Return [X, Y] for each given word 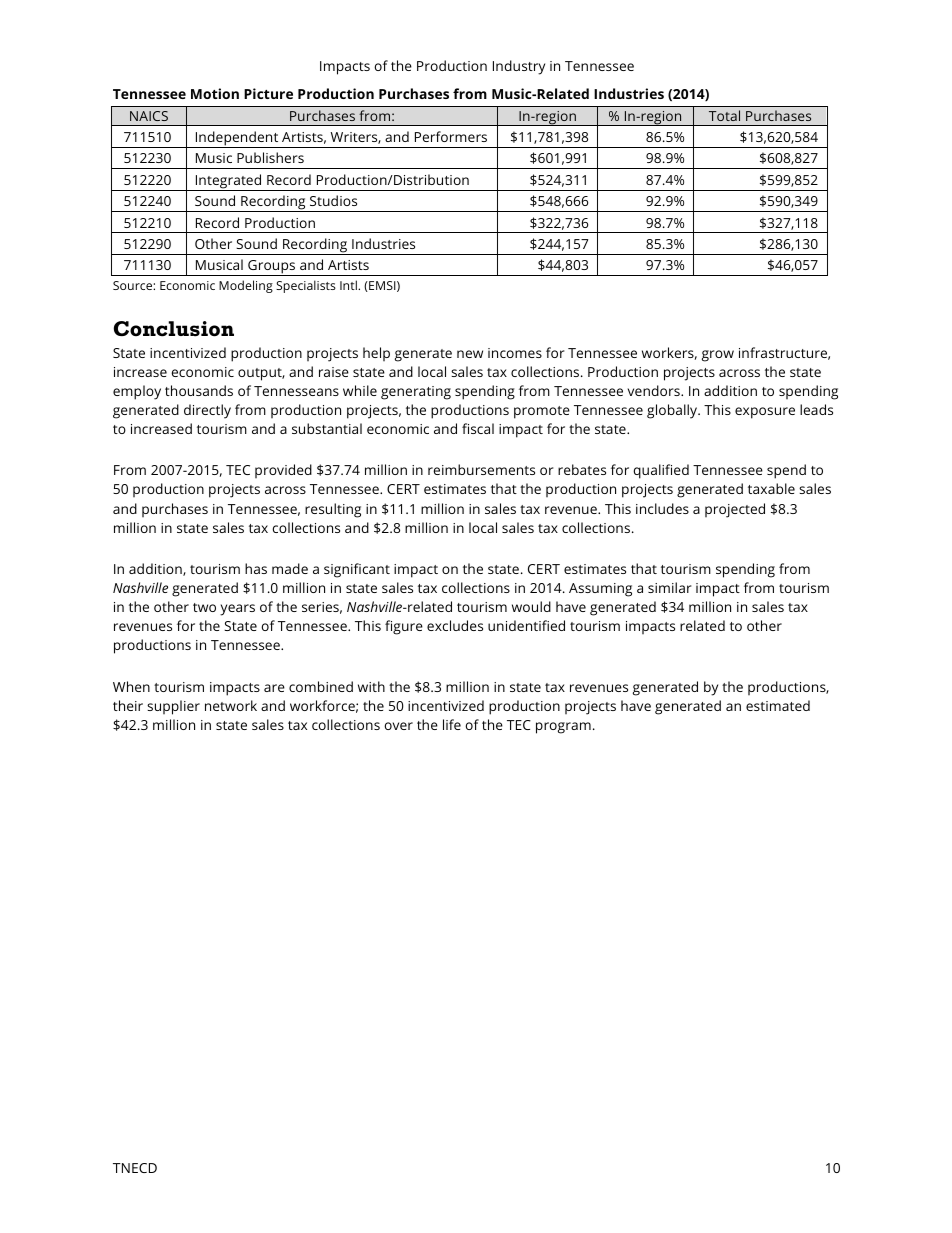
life [452, 724]
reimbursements [481, 469]
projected [735, 510]
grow [718, 356]
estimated [778, 705]
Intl [349, 285]
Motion [215, 93]
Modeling [246, 286]
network [231, 705]
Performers [451, 136]
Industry [519, 67]
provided [283, 471]
